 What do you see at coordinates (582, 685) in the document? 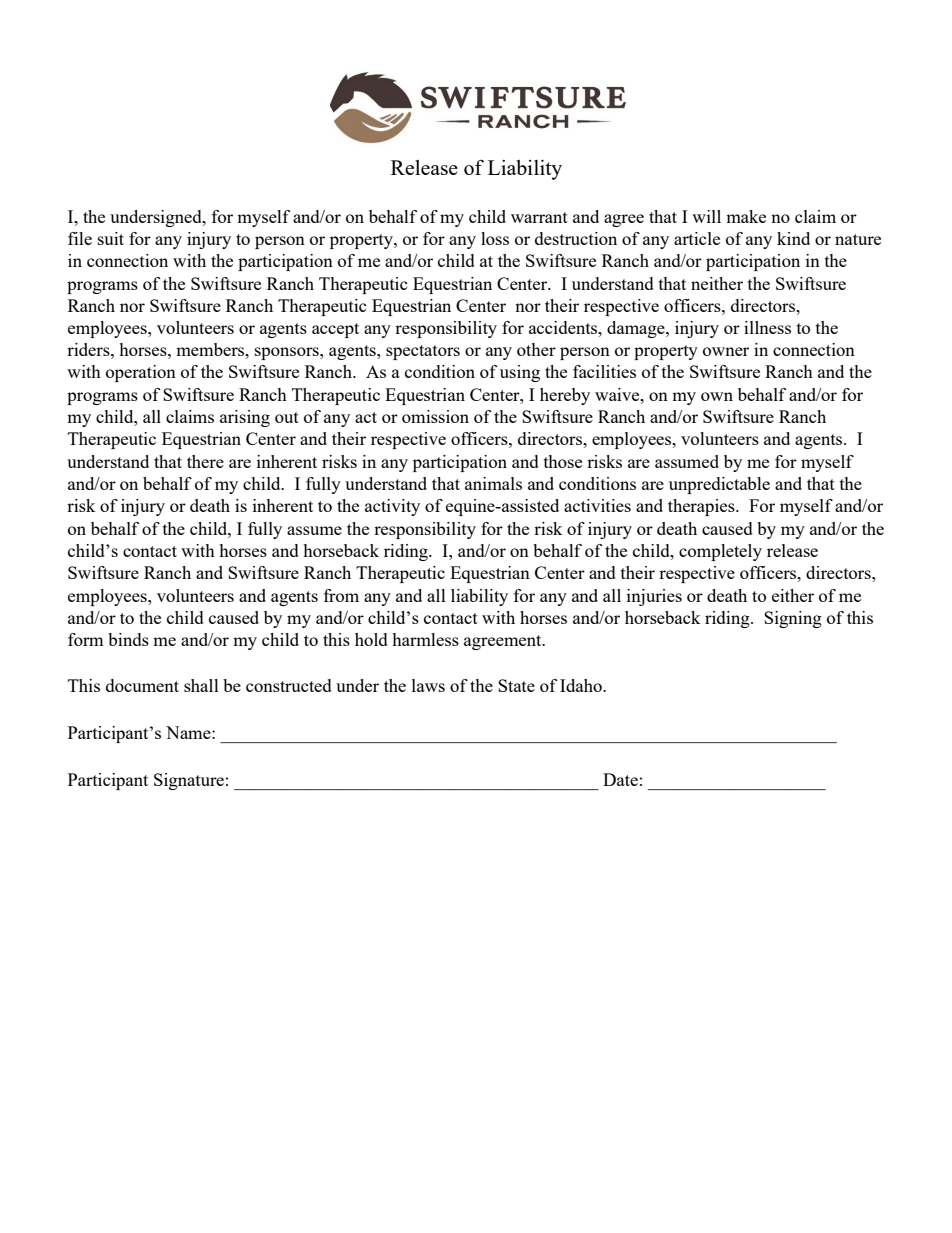
I see `Idaho` at bounding box center [582, 685].
